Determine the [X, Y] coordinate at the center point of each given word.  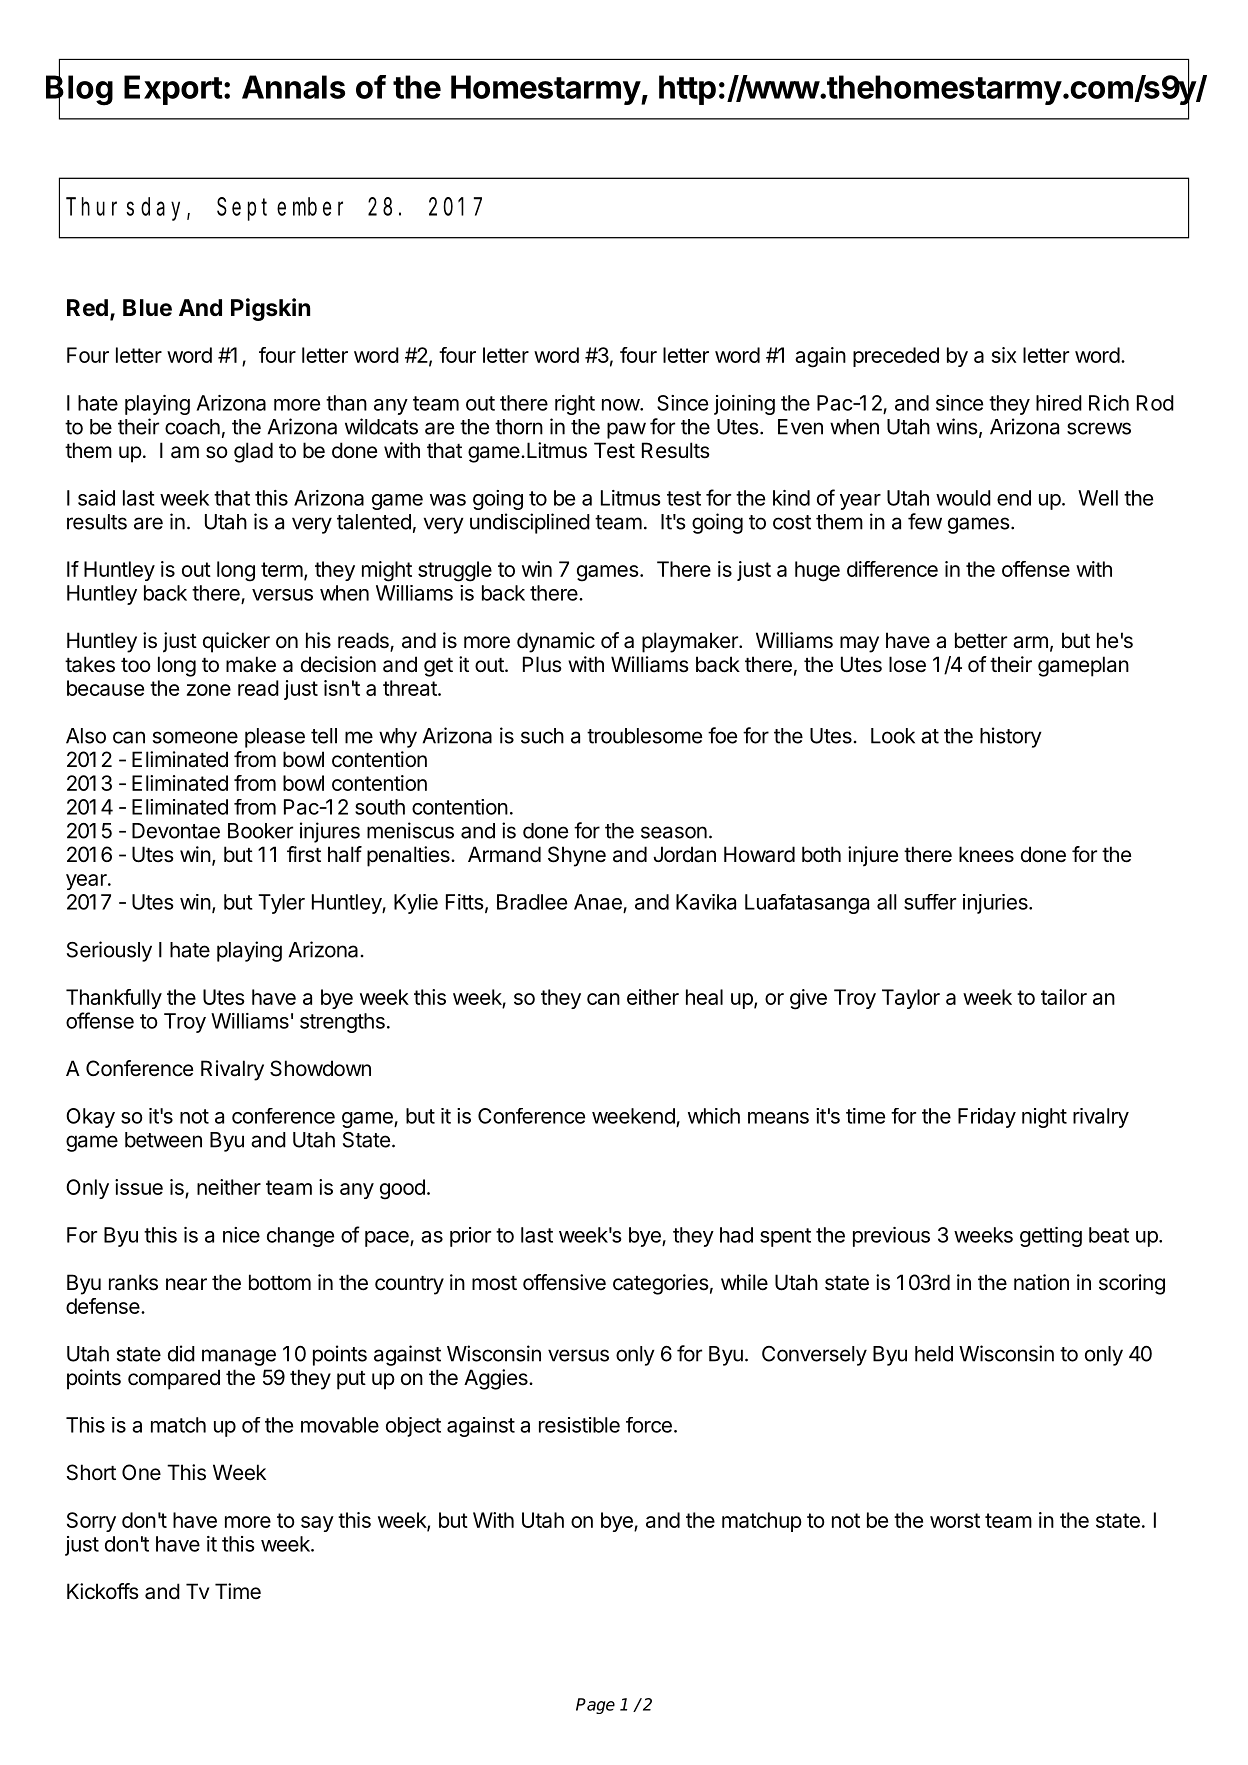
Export [173, 90]
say [317, 1524]
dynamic [556, 642]
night [1044, 1118]
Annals [293, 87]
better [981, 640]
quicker [236, 642]
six [1004, 355]
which [714, 1116]
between [163, 1140]
